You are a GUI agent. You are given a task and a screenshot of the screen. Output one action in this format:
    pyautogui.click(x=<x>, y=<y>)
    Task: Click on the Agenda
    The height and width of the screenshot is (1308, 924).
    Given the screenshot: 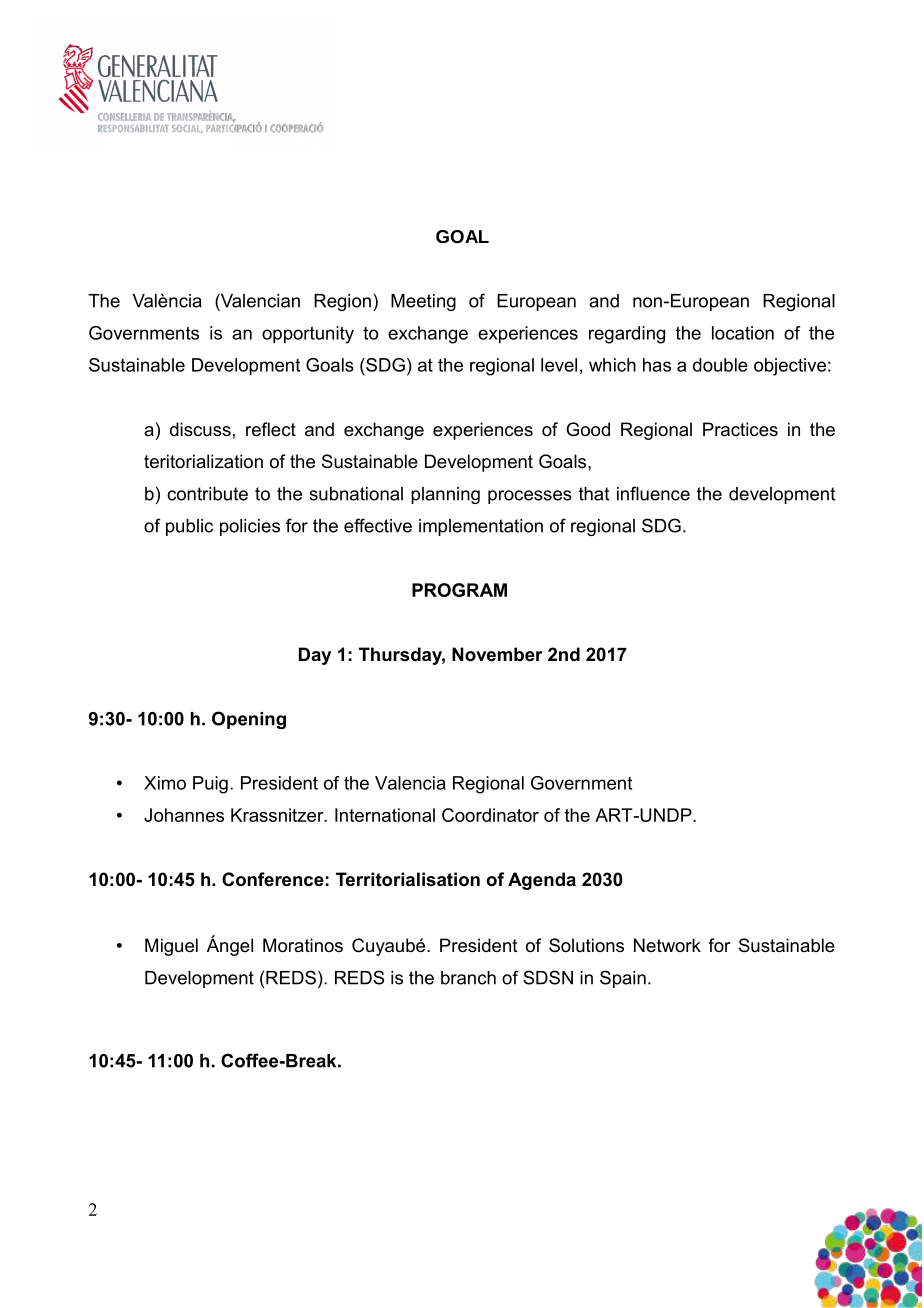 What is the action you would take?
    pyautogui.click(x=542, y=881)
